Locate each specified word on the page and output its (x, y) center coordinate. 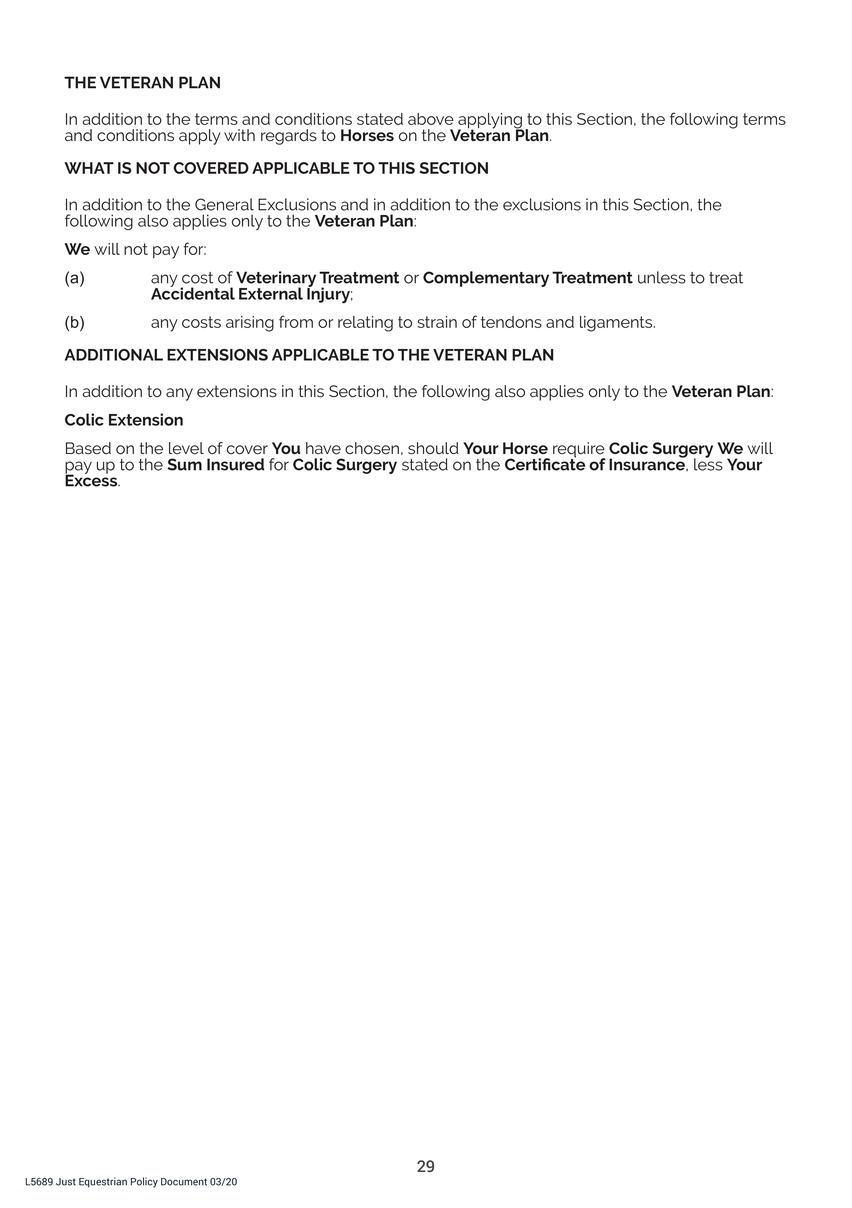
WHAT (89, 168)
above (431, 119)
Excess (92, 479)
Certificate (545, 463)
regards (289, 137)
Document (184, 1182)
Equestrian (103, 1182)
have (323, 448)
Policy (144, 1182)
